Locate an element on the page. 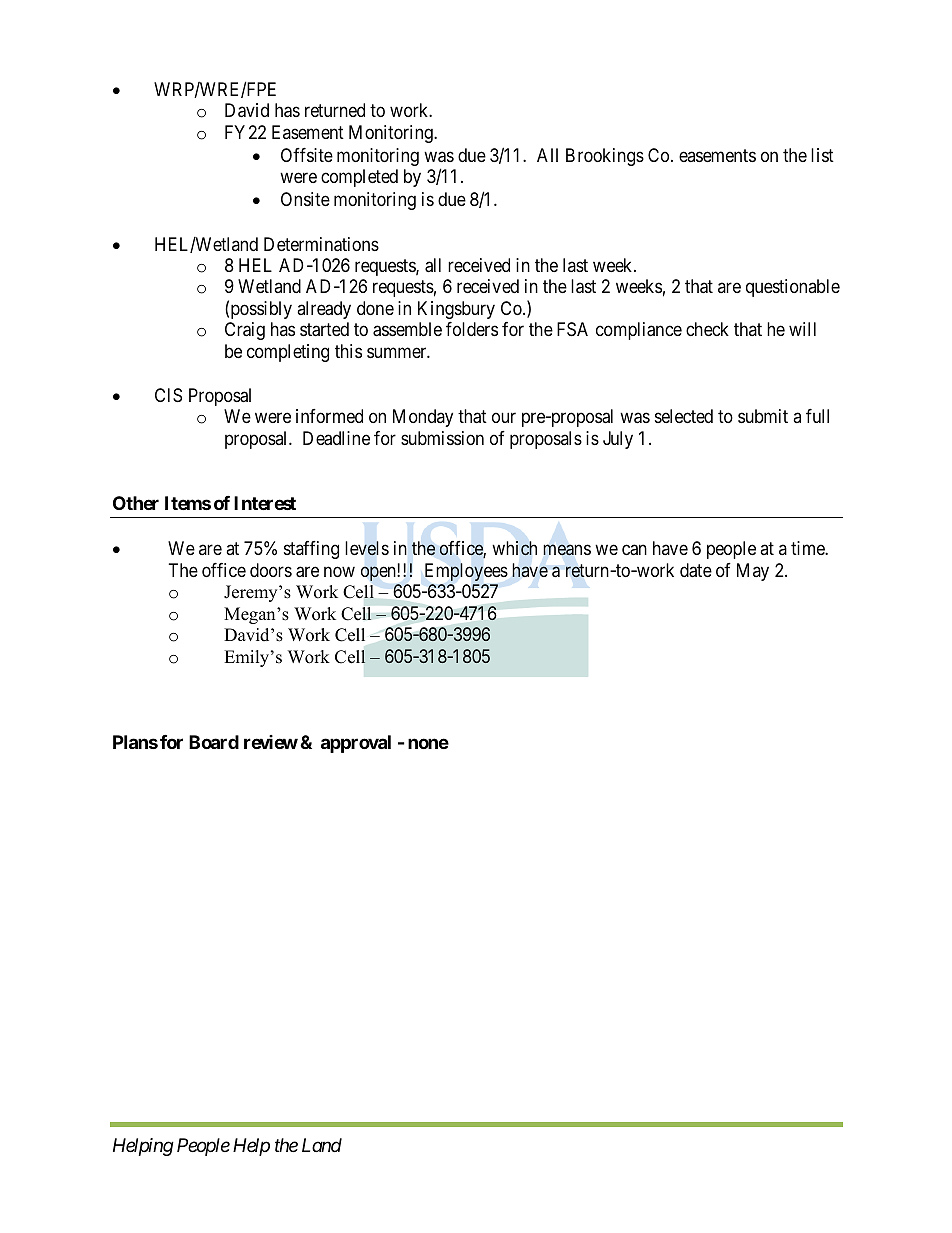 This document has height=1233, width=952. May is located at coordinates (753, 572).
